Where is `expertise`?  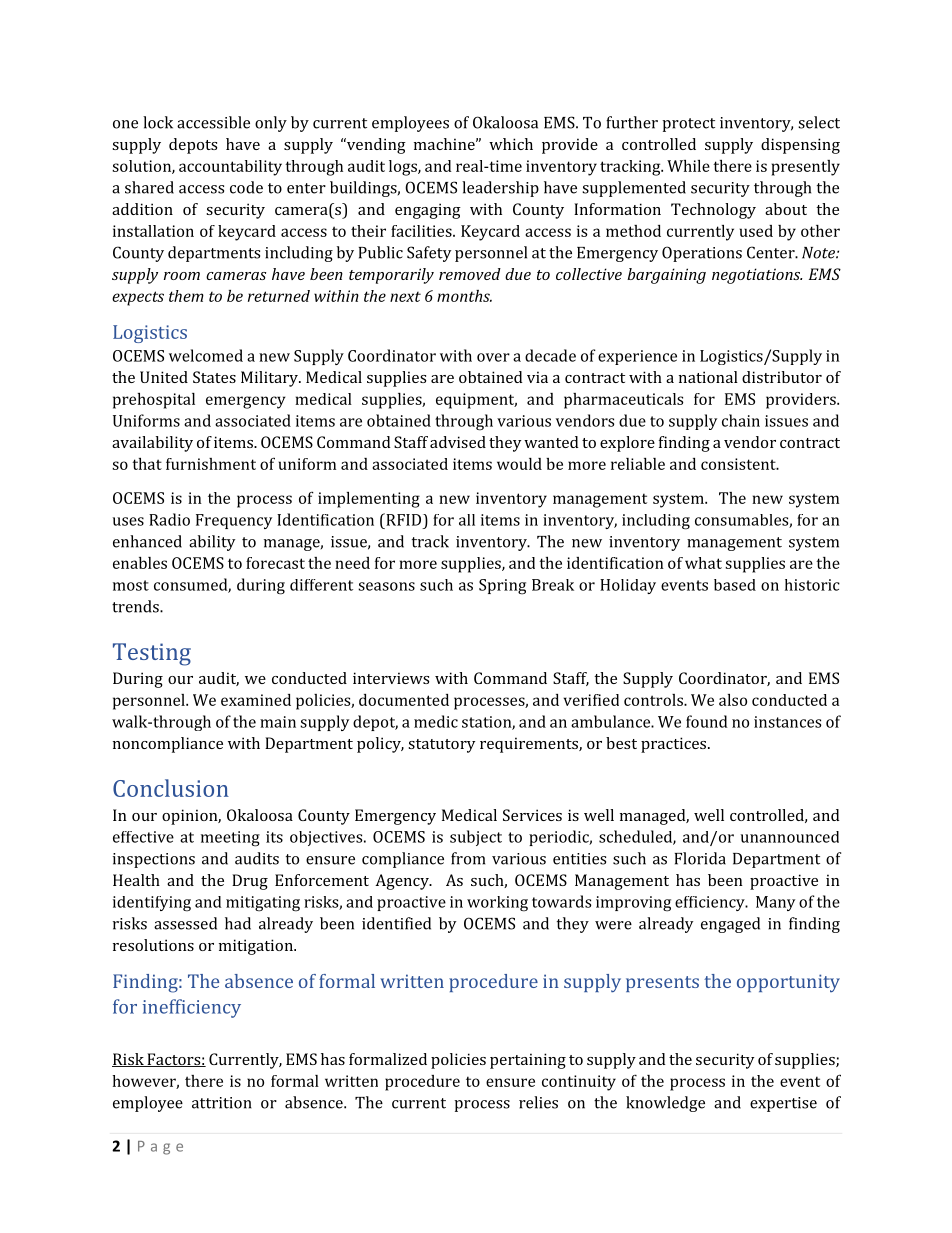 expertise is located at coordinates (783, 1104).
